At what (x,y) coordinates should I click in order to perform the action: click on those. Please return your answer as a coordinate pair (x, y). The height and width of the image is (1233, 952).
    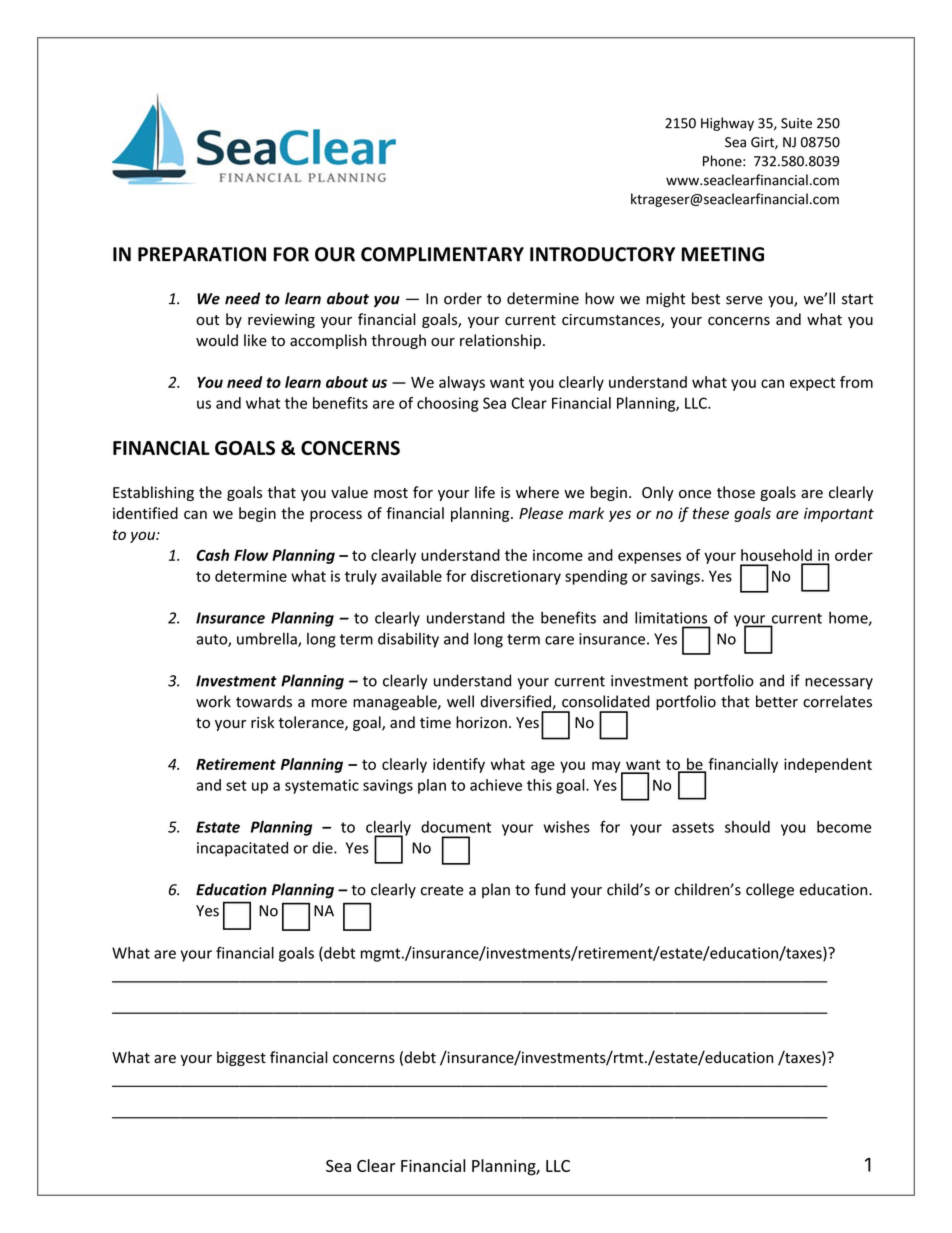
    Looking at the image, I should click on (736, 492).
